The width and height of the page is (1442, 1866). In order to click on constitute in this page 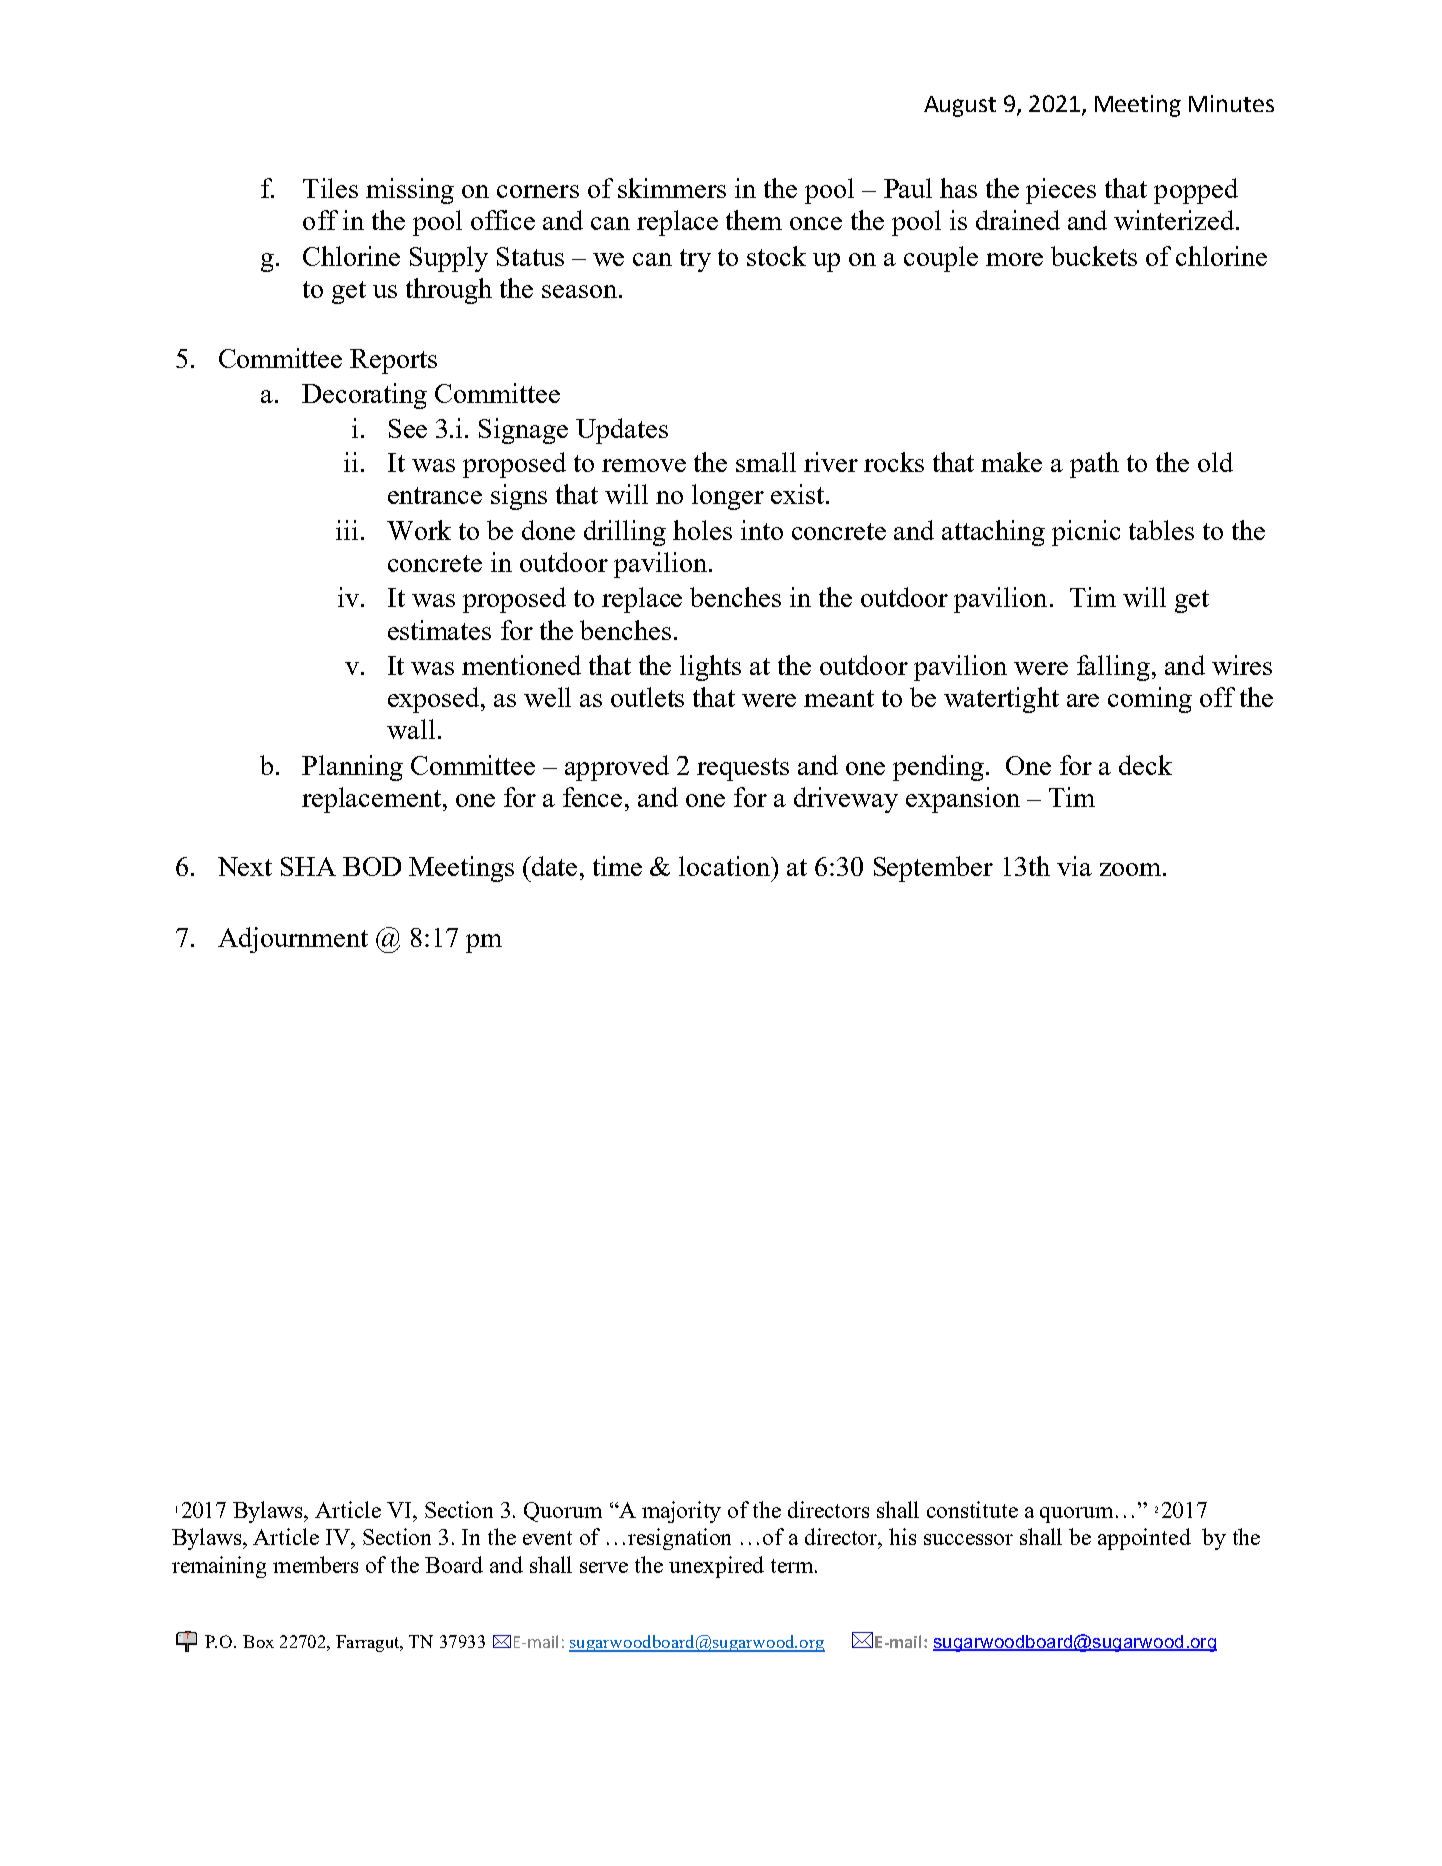, I will do `click(972, 1509)`.
